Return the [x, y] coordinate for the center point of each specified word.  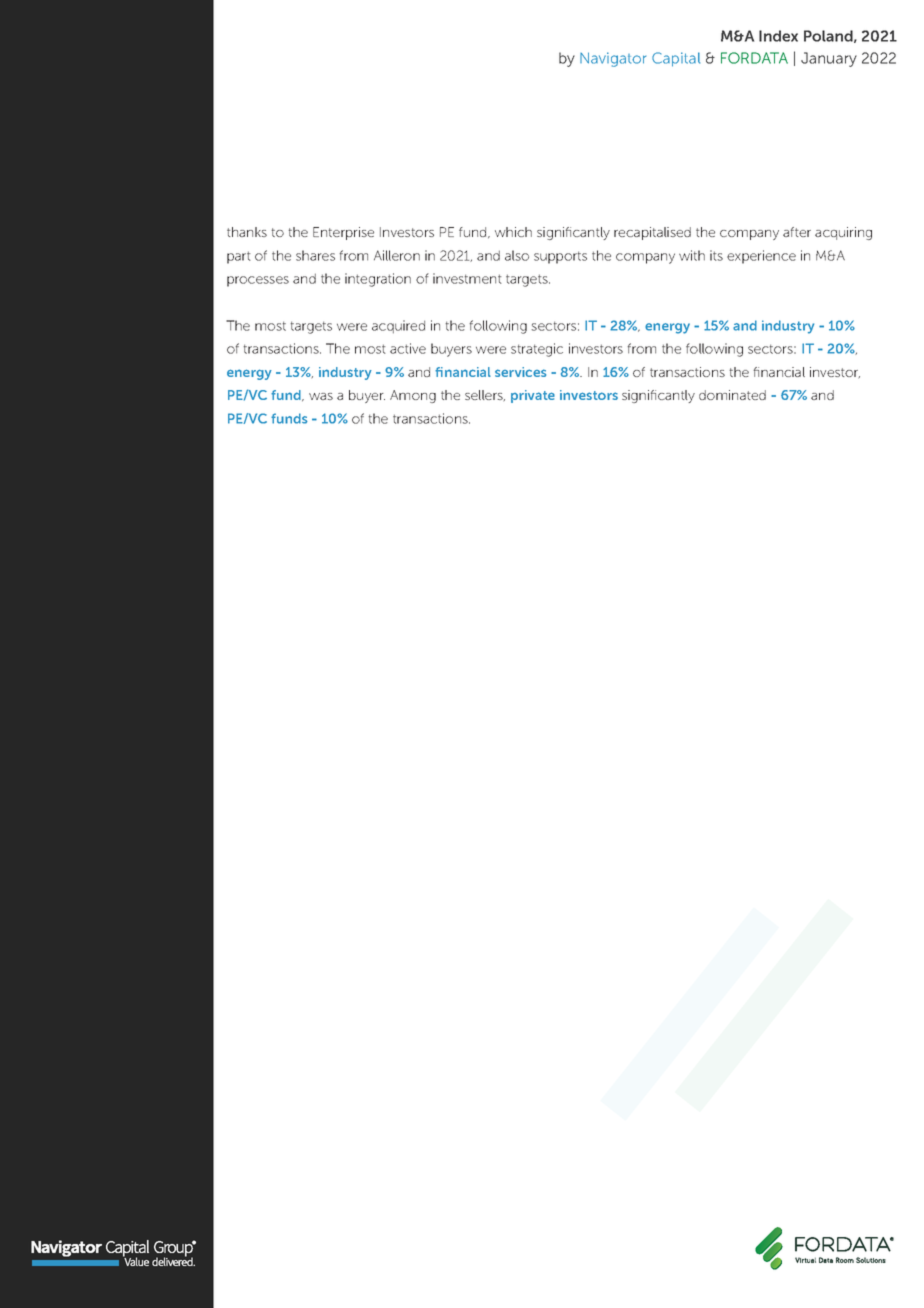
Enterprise [343, 233]
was [321, 396]
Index [778, 36]
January [829, 59]
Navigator [613, 59]
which [513, 232]
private [533, 396]
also [517, 255]
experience [761, 257]
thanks [247, 232]
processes [258, 281]
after [797, 232]
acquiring [843, 233]
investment [467, 278]
